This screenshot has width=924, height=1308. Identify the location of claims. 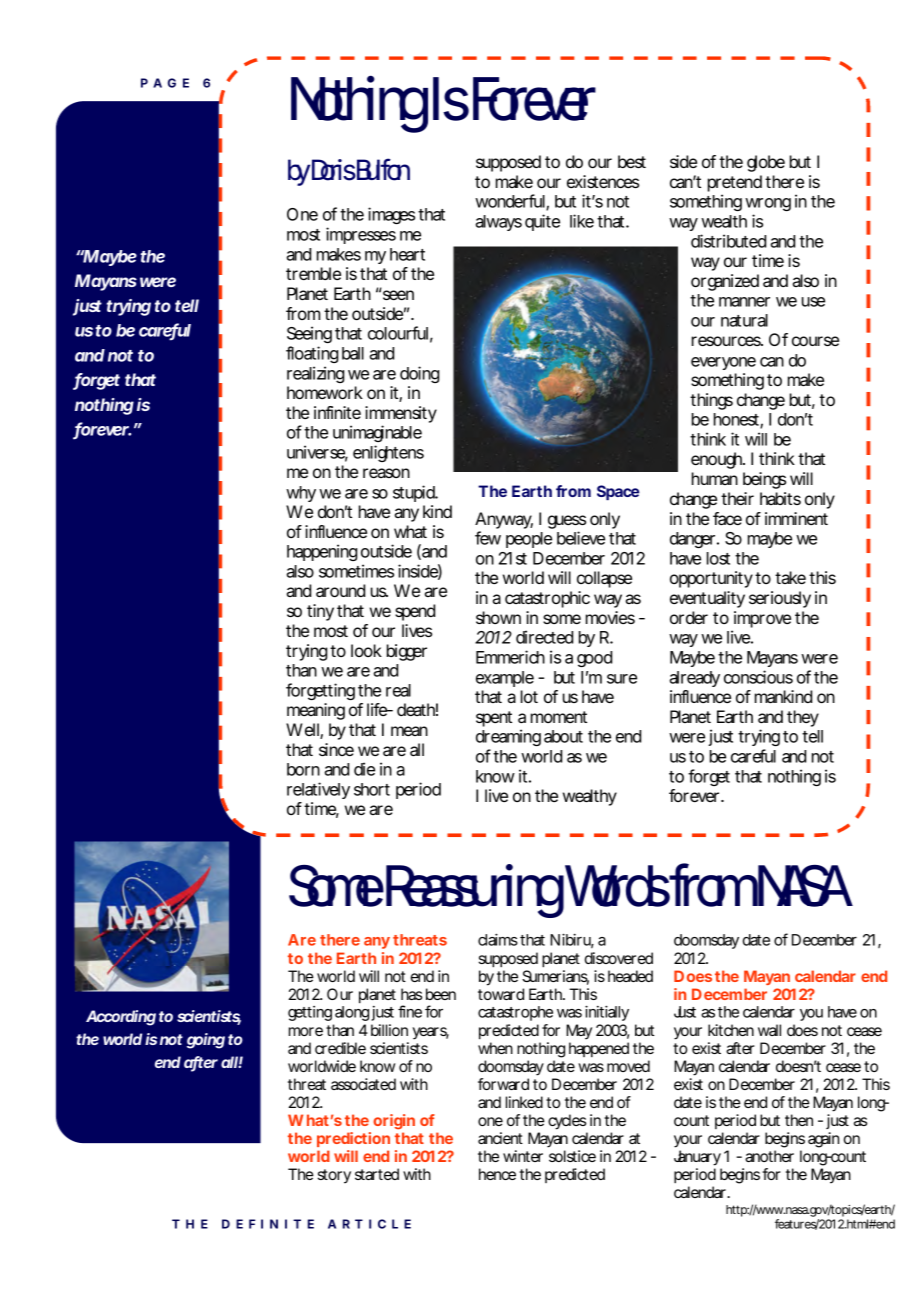
(498, 939).
